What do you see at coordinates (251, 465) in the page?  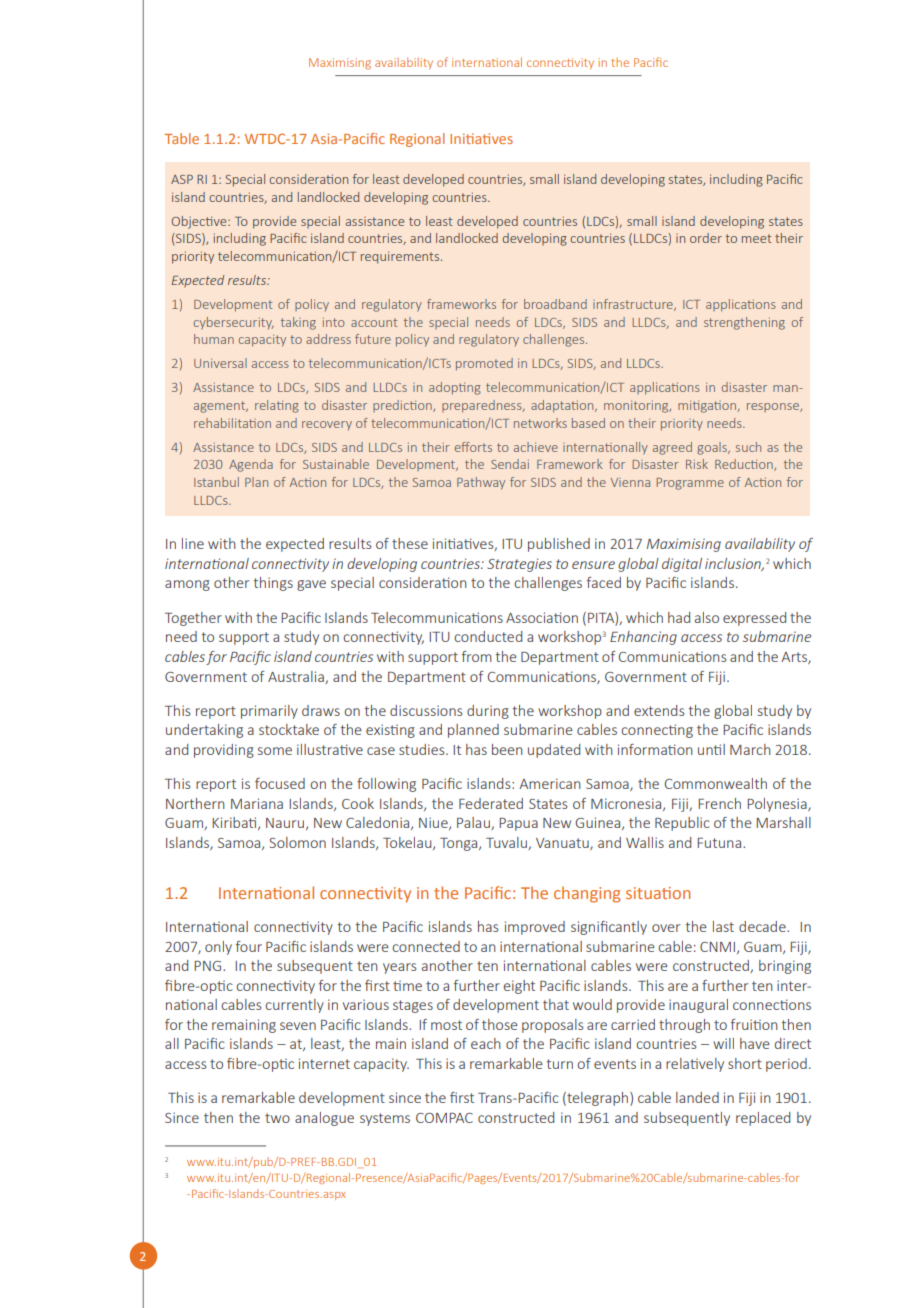 I see `Agenda` at bounding box center [251, 465].
